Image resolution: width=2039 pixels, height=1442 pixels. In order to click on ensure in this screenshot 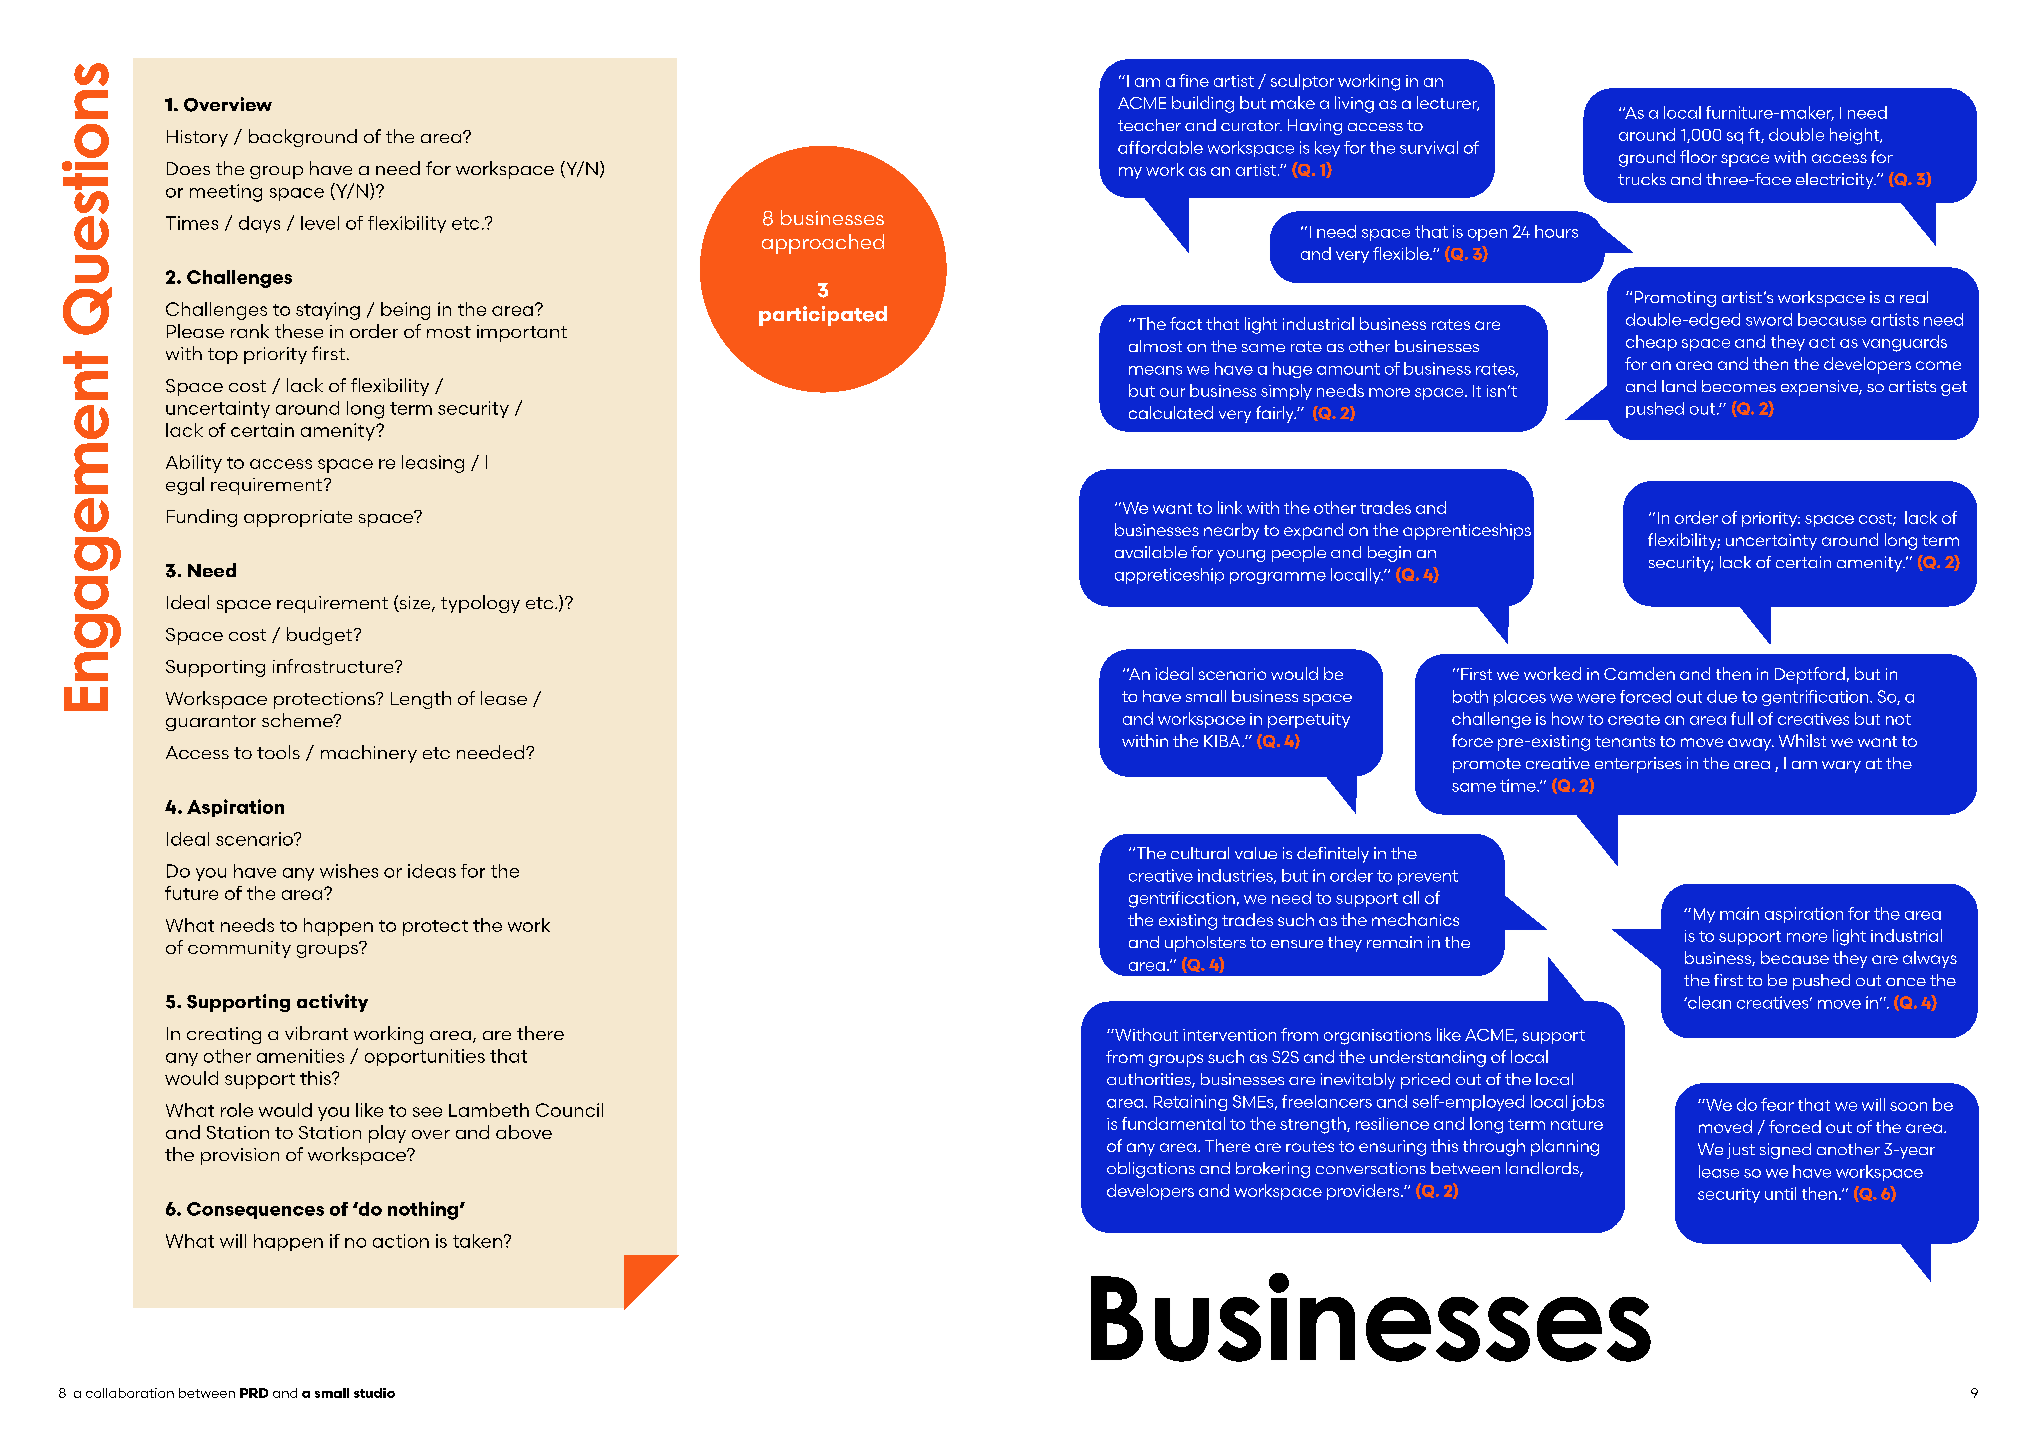, I will do `click(1297, 944)`.
